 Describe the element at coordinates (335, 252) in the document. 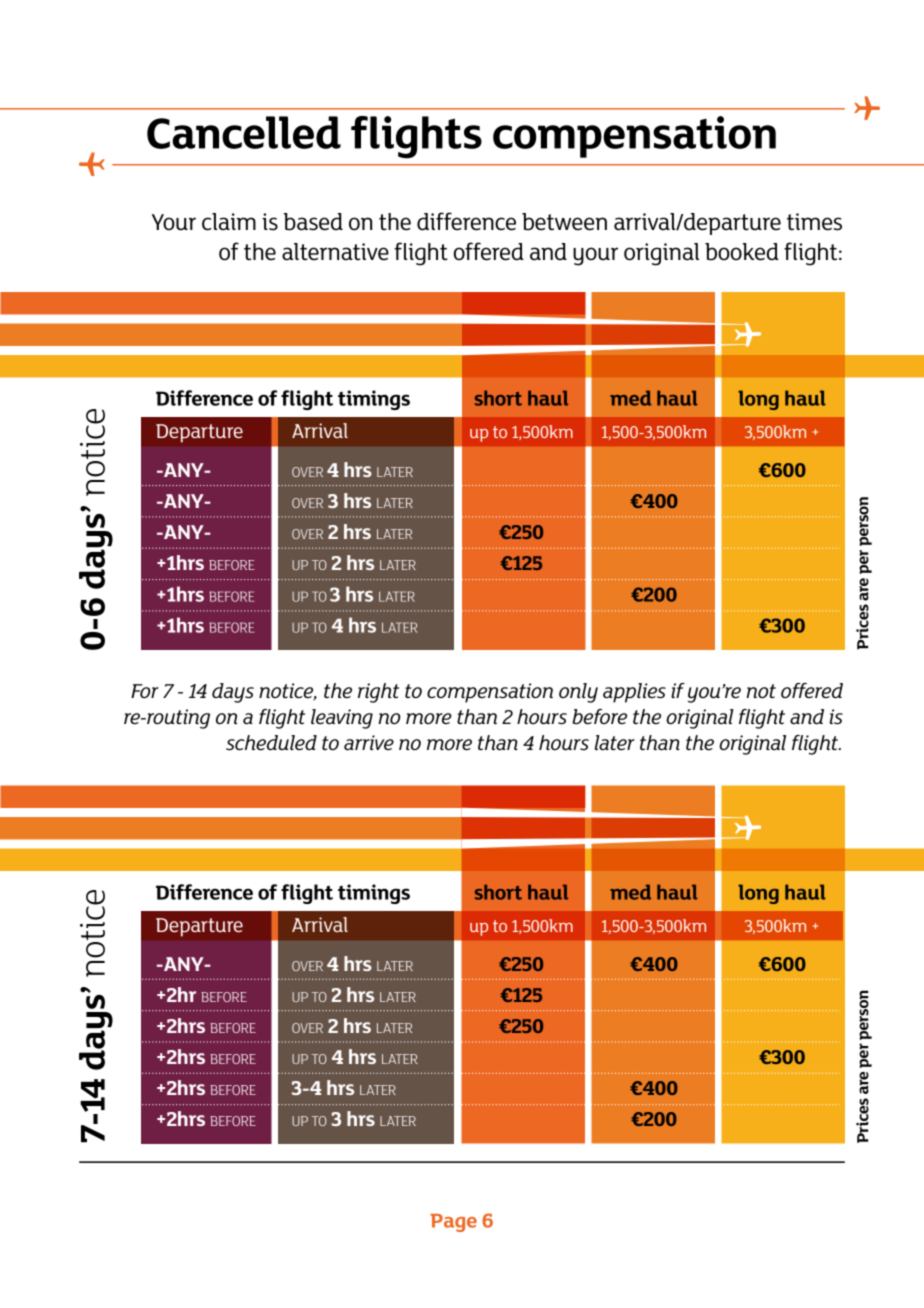

I see `alternative` at that location.
